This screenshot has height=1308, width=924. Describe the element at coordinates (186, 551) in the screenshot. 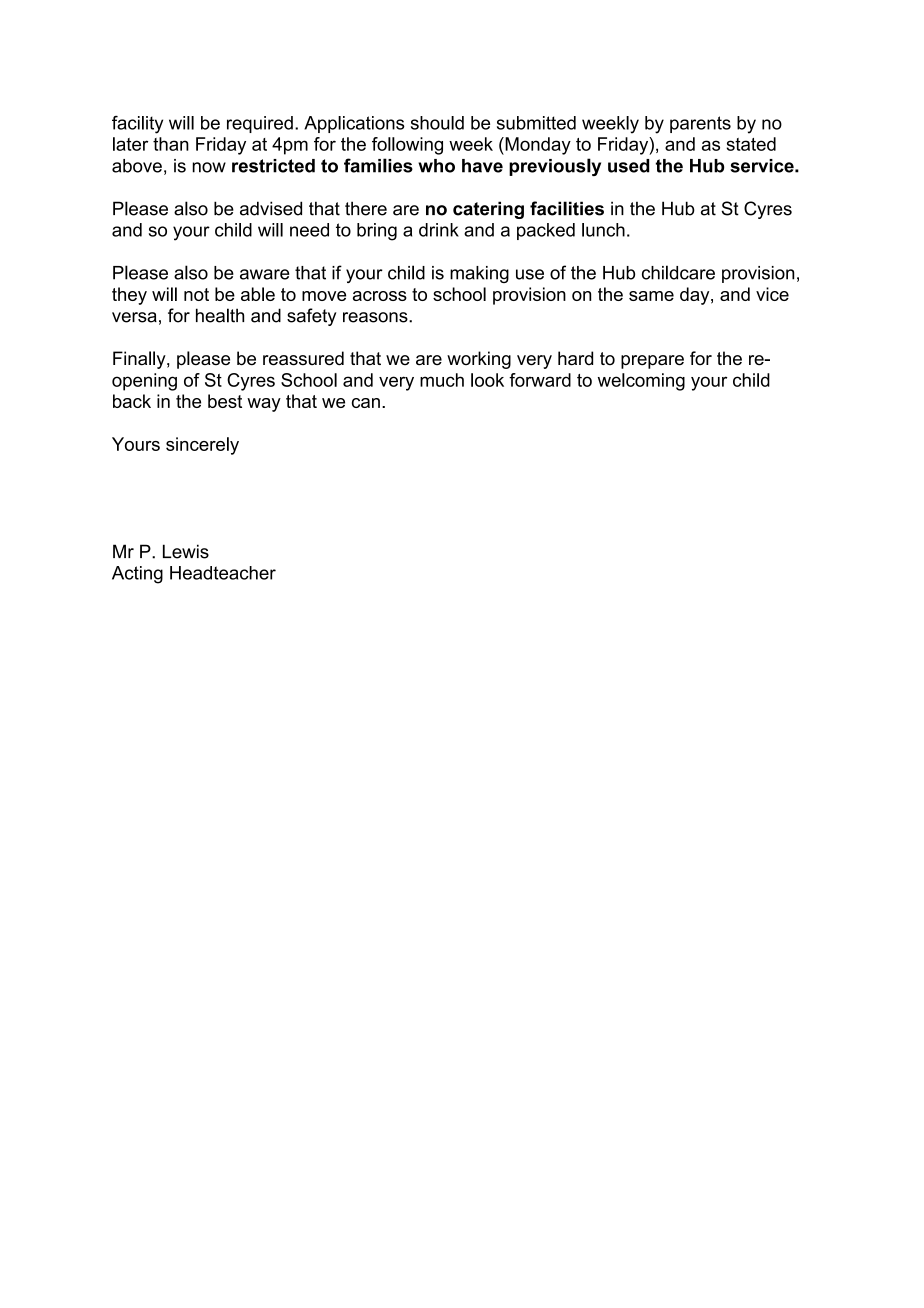

I see `Lewis` at that location.
